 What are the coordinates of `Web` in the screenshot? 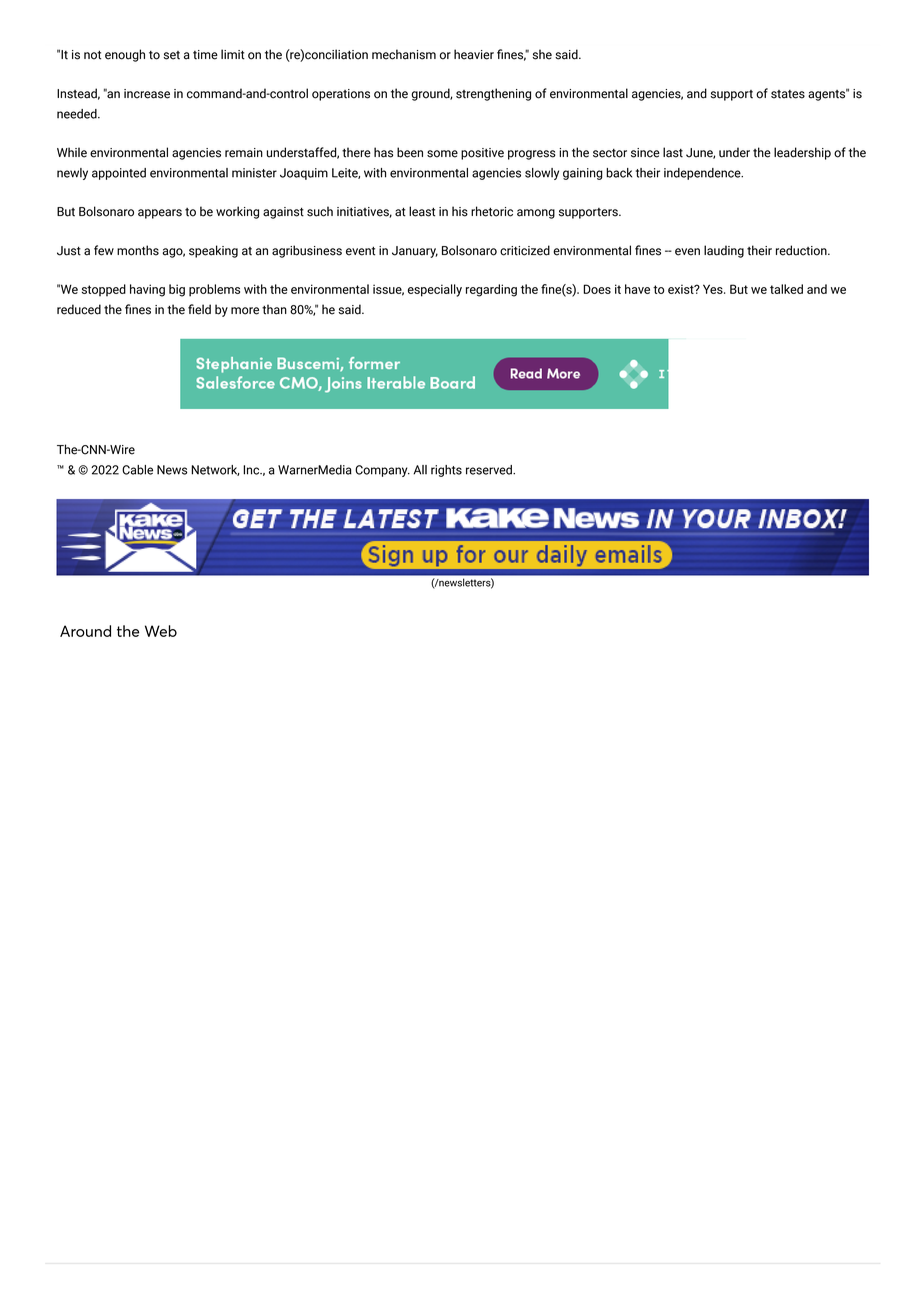 It's located at (161, 631).
